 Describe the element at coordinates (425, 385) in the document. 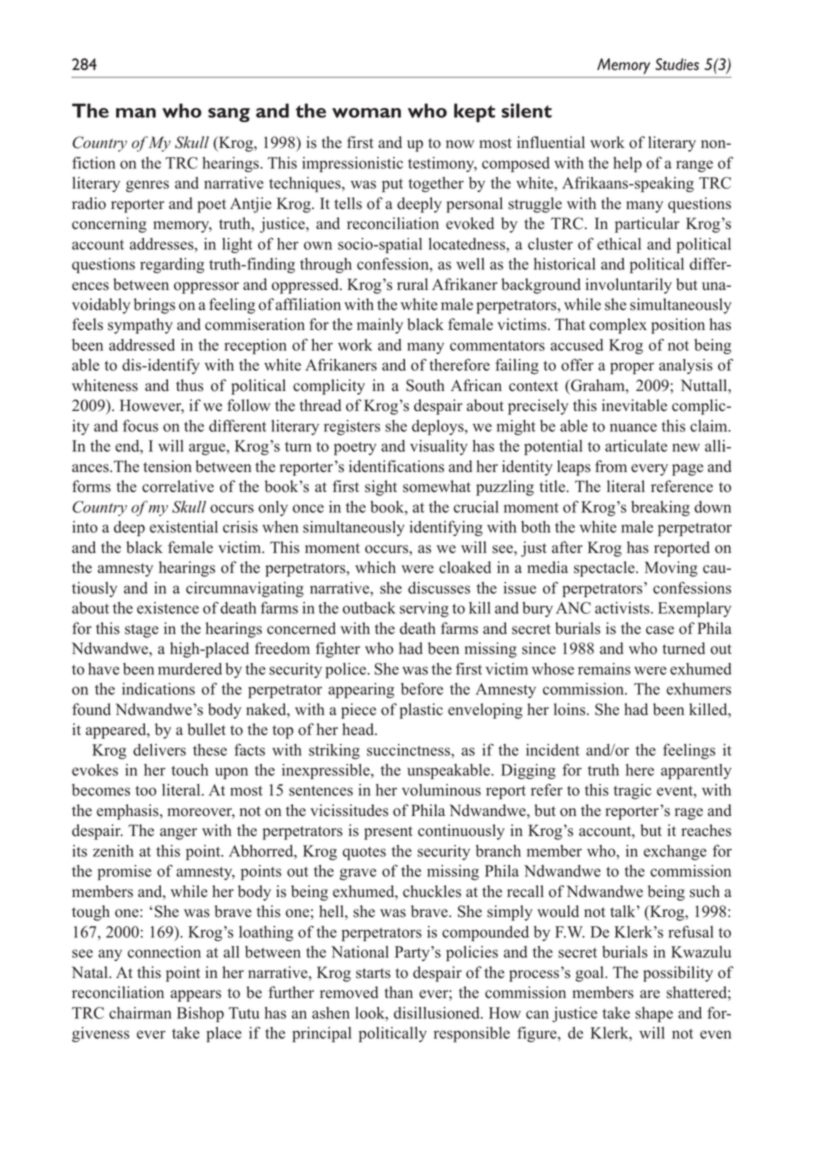

I see `South` at that location.
